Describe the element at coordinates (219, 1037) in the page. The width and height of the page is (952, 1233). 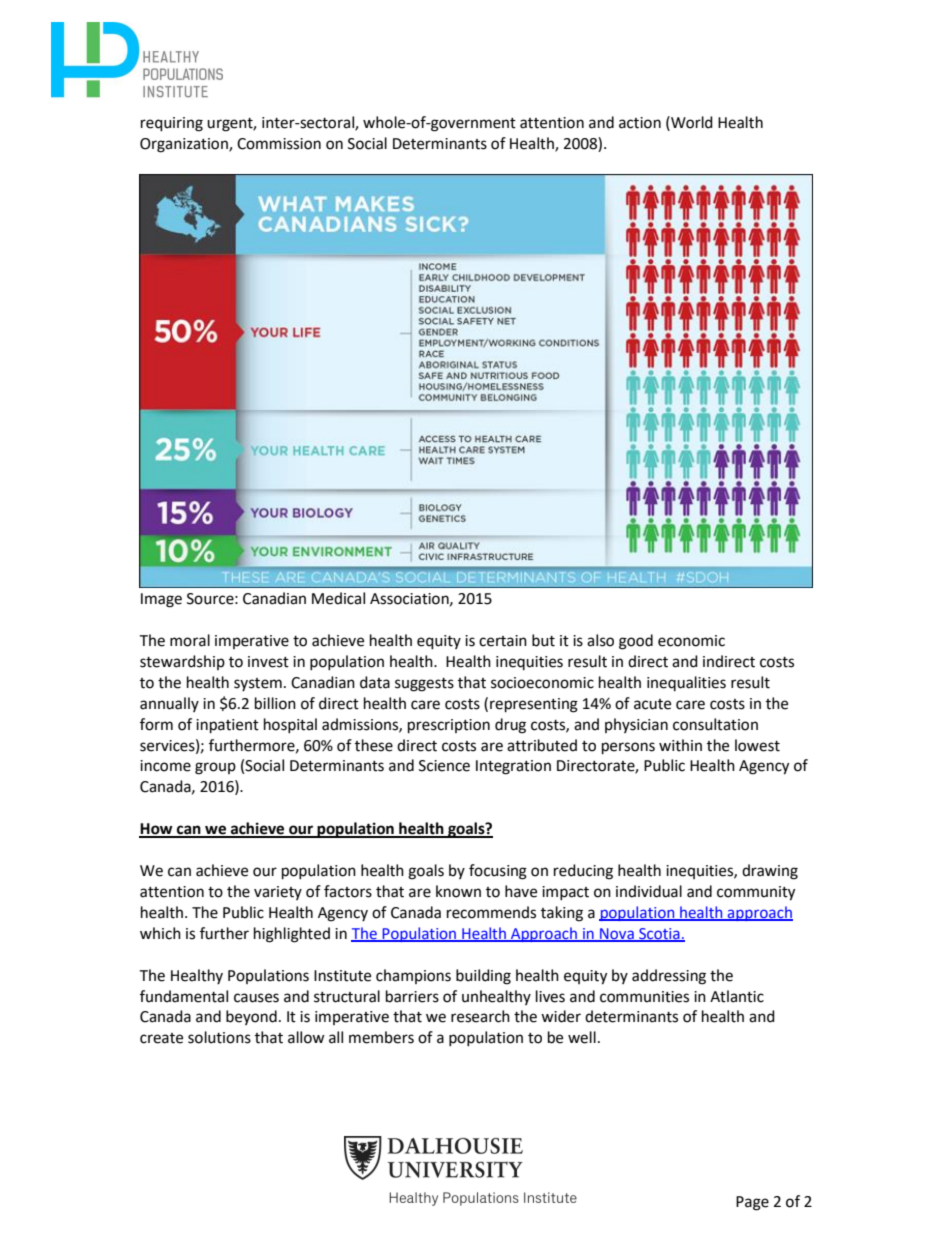
I see `solutions` at that location.
